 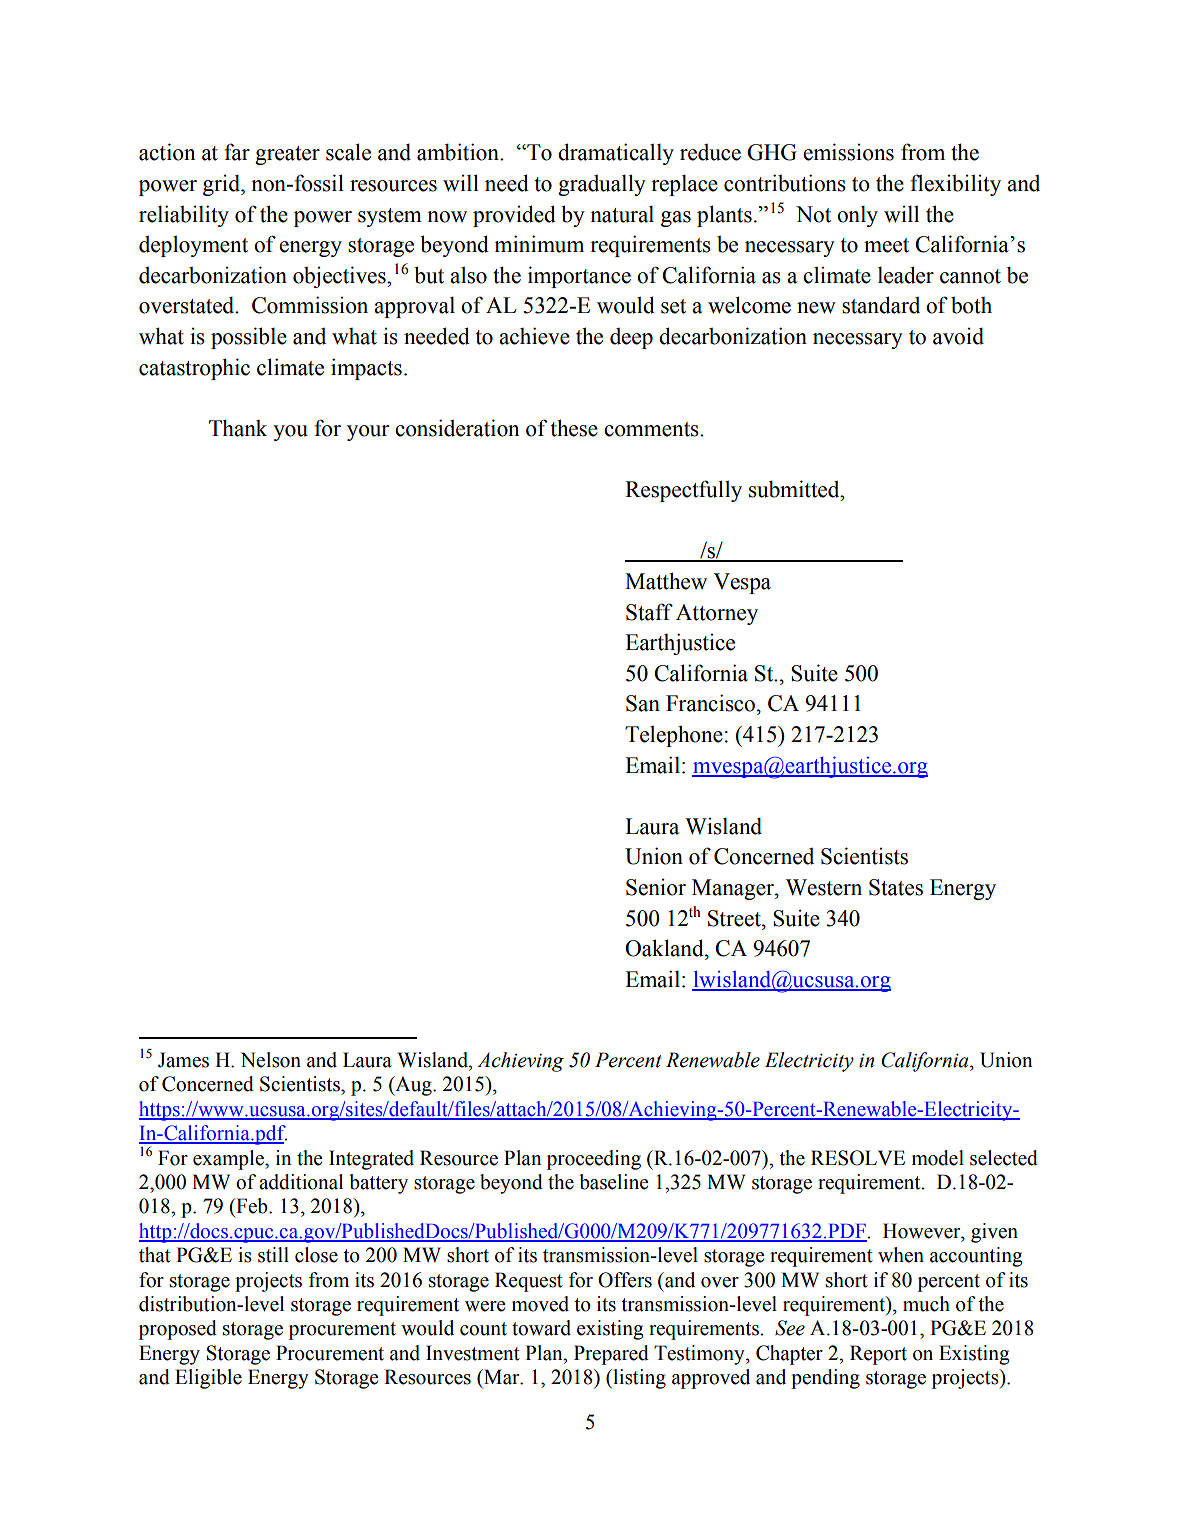 What do you see at coordinates (955, 185) in the image?
I see `flexibility` at bounding box center [955, 185].
